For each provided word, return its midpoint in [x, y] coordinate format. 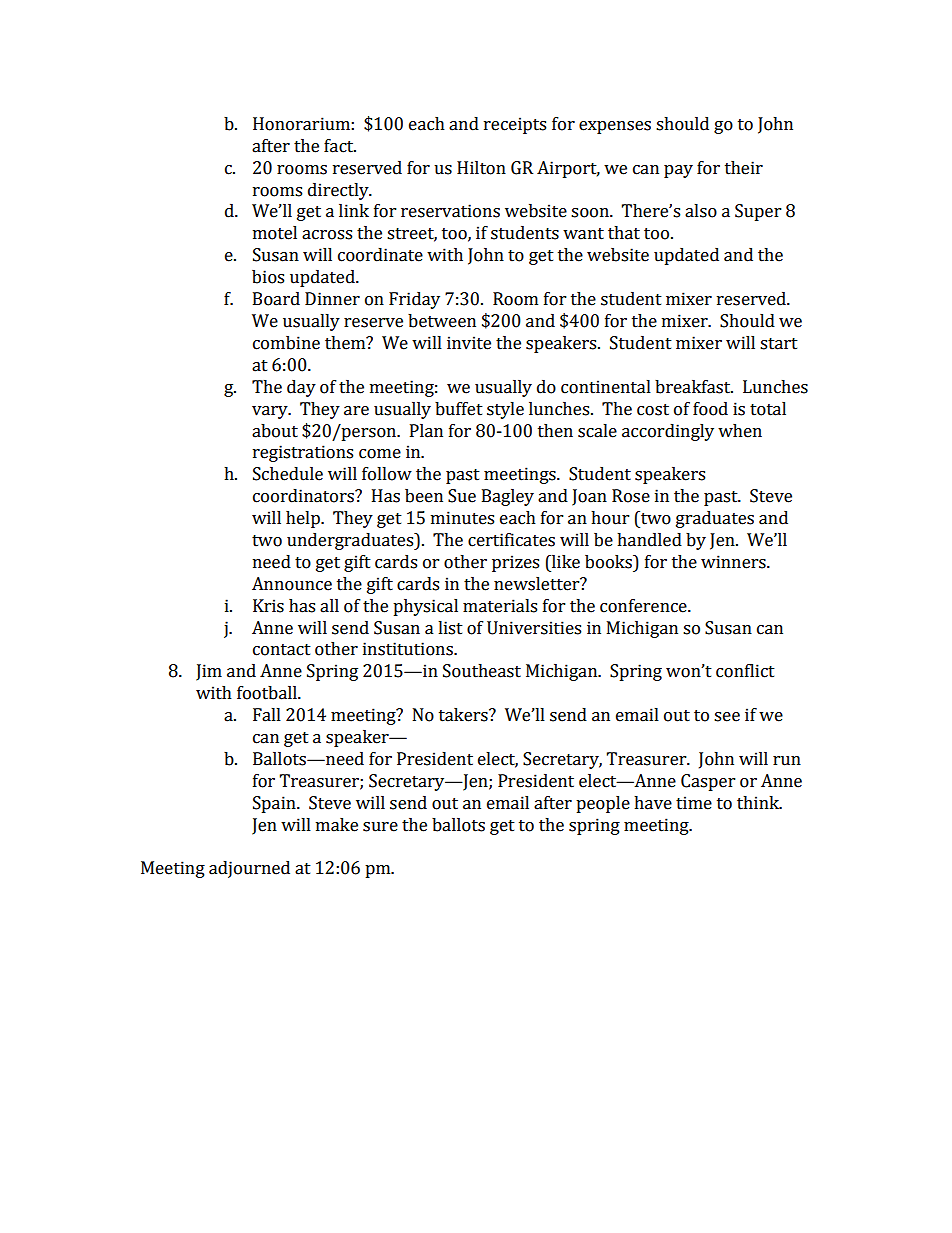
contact [282, 650]
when [740, 431]
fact [340, 146]
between [442, 321]
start [779, 344]
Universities [534, 628]
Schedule [288, 474]
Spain [275, 804]
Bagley [508, 497]
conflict [745, 670]
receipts [515, 125]
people [603, 804]
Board [276, 299]
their [744, 168]
